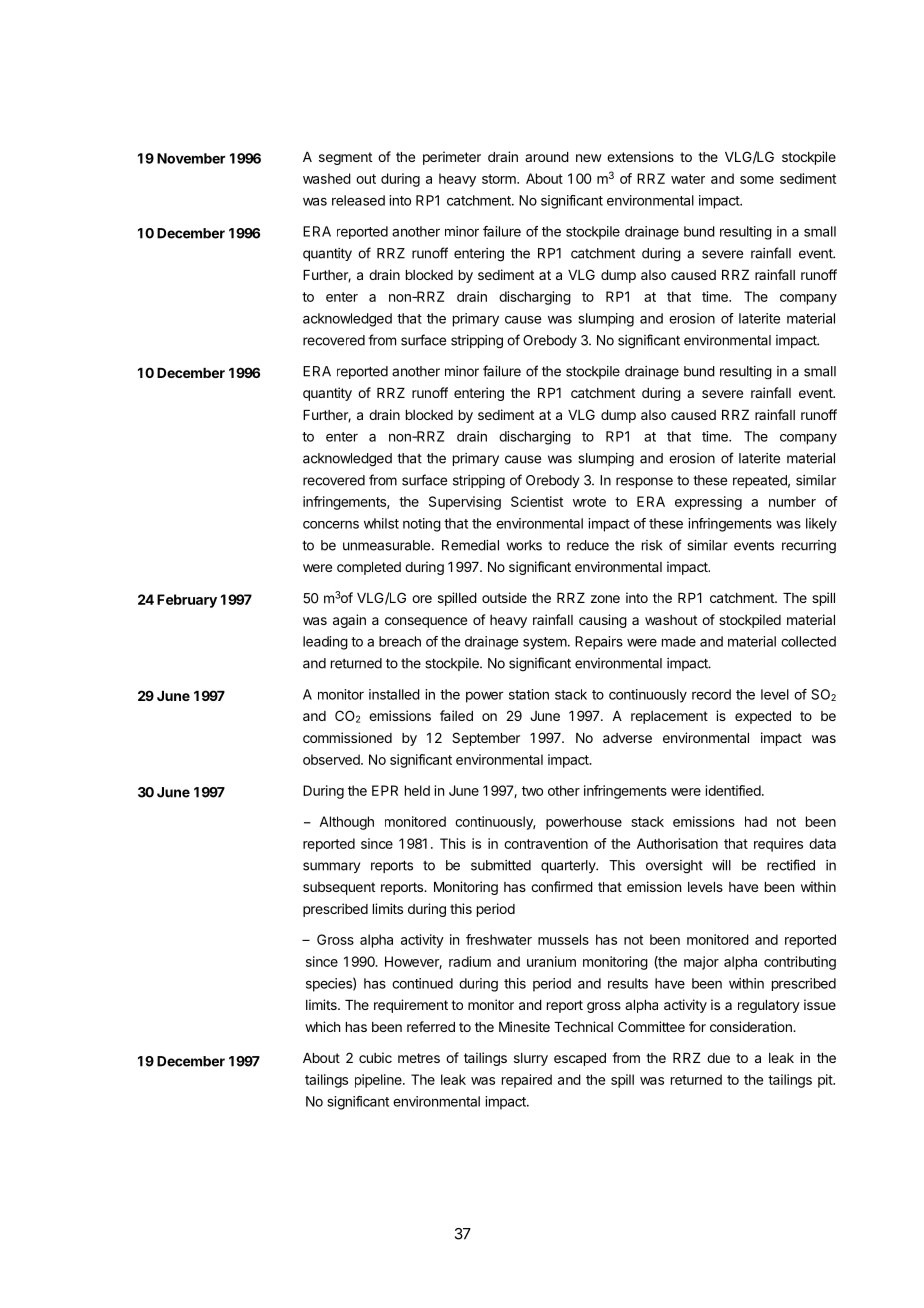 This screenshot has width=924, height=1308. Describe the element at coordinates (547, 157) in the screenshot. I see `around` at that location.
